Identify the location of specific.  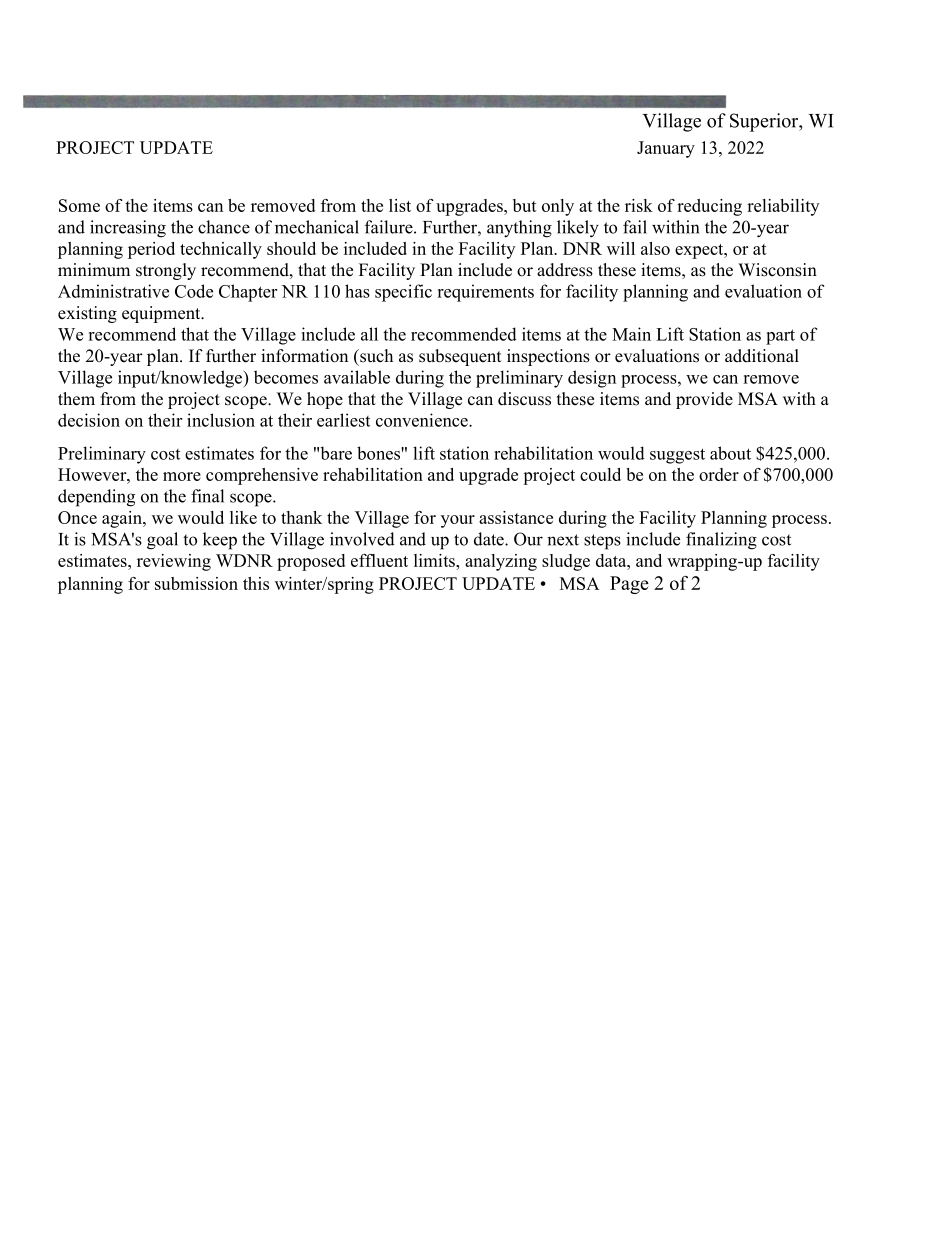
(403, 293).
